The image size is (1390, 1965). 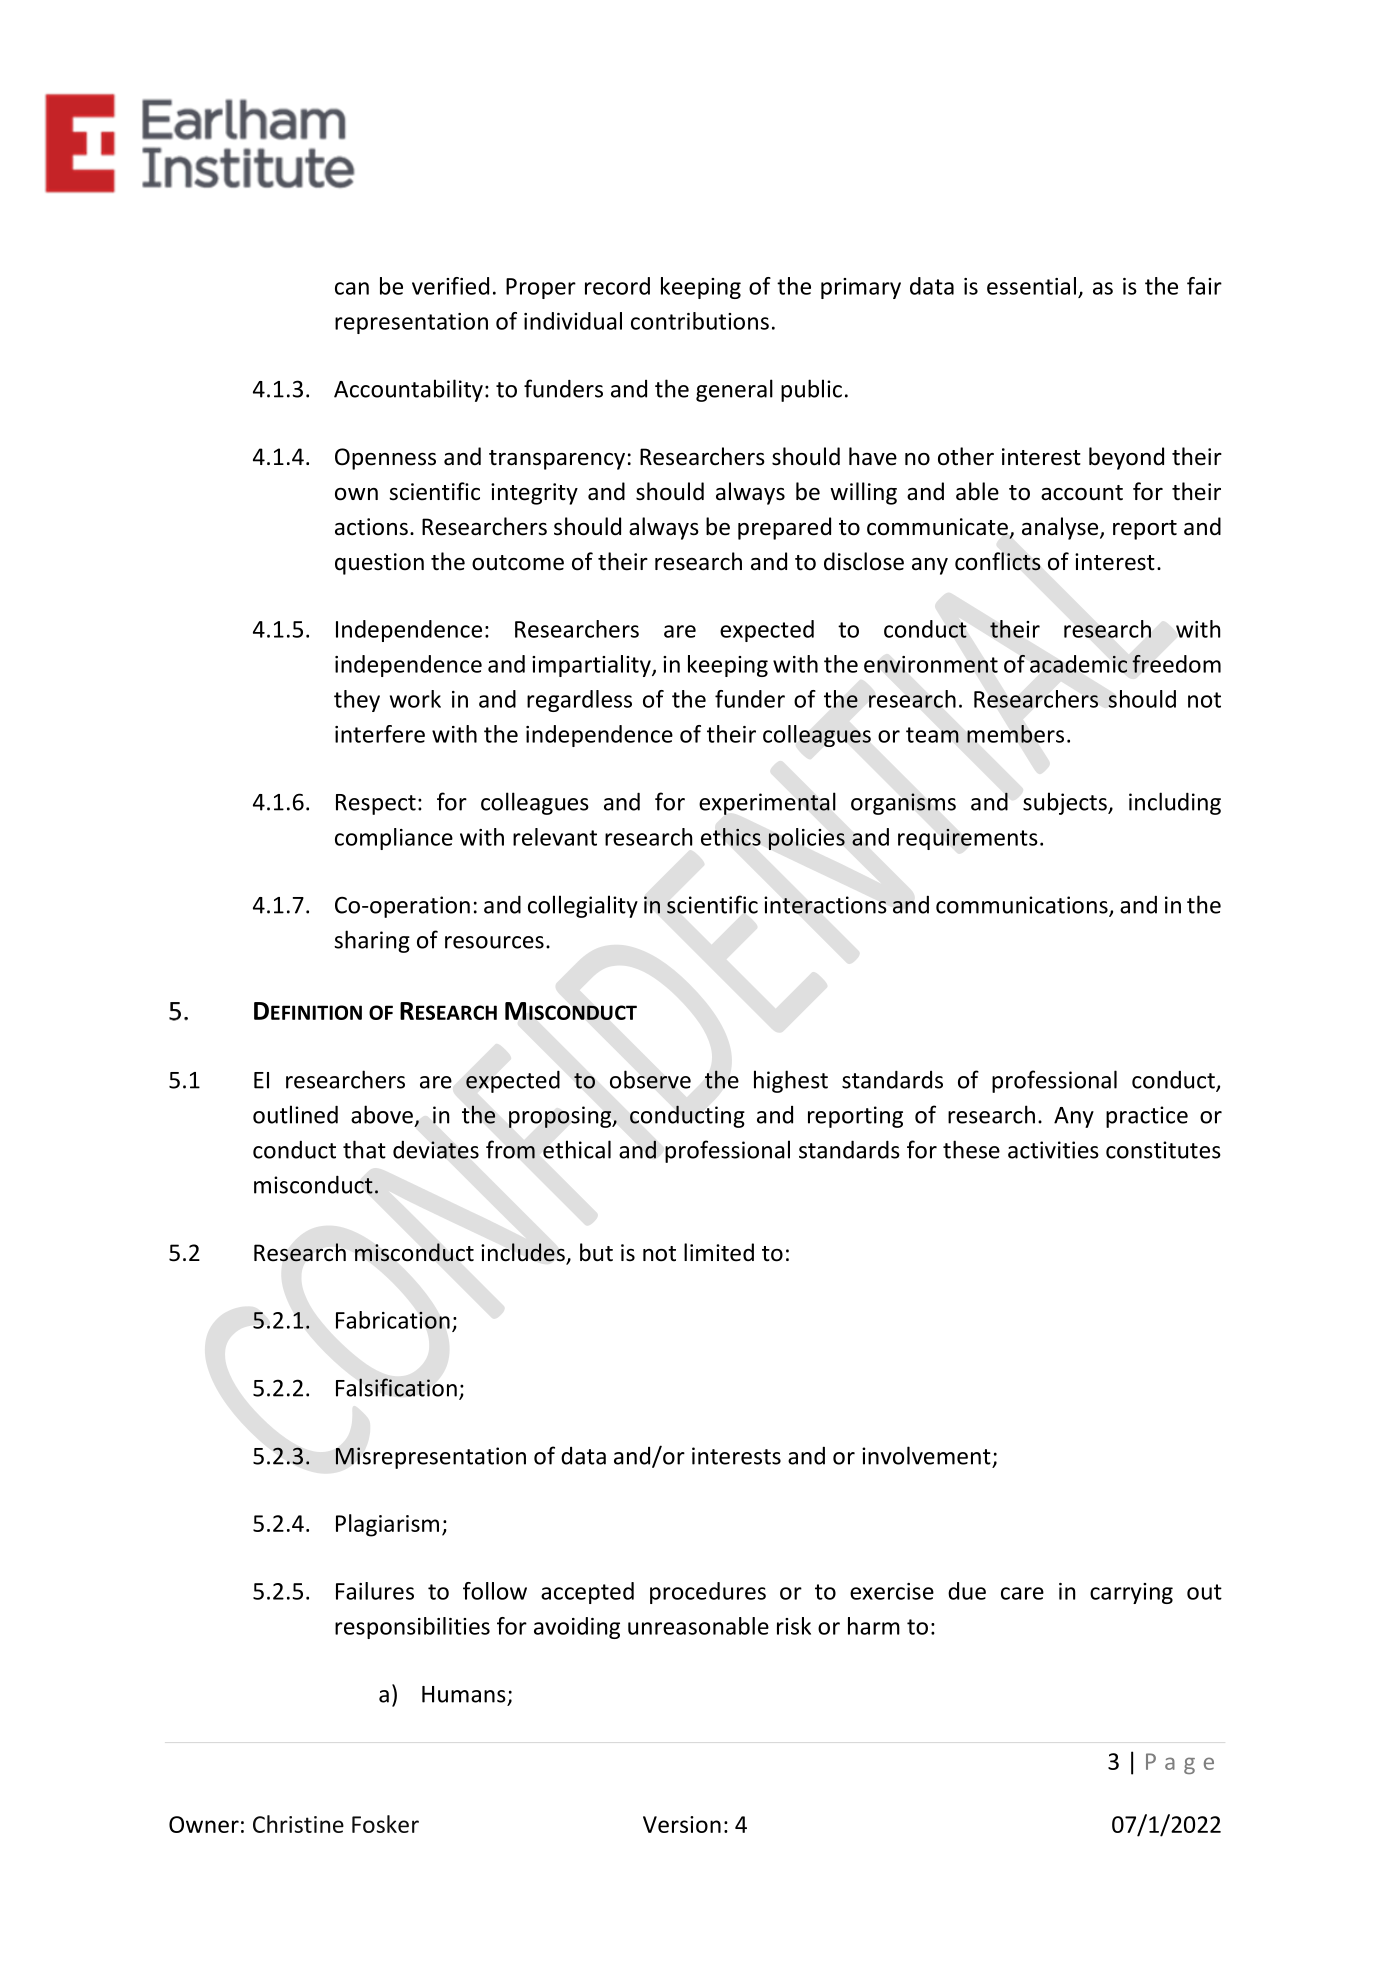 I want to click on limited, so click(x=719, y=1252).
